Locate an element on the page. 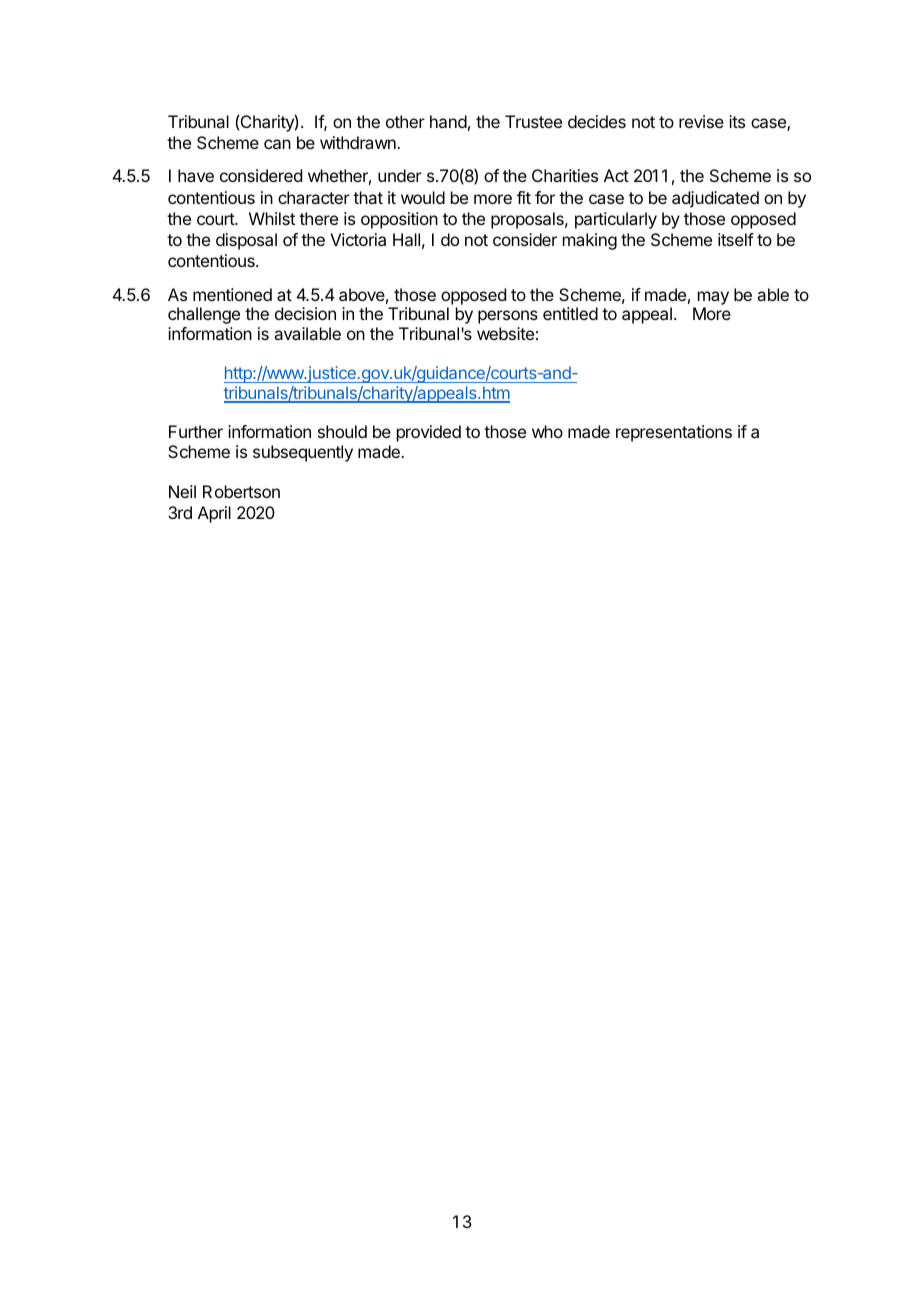 This image has width=924, height=1308. decision is located at coordinates (305, 313).
